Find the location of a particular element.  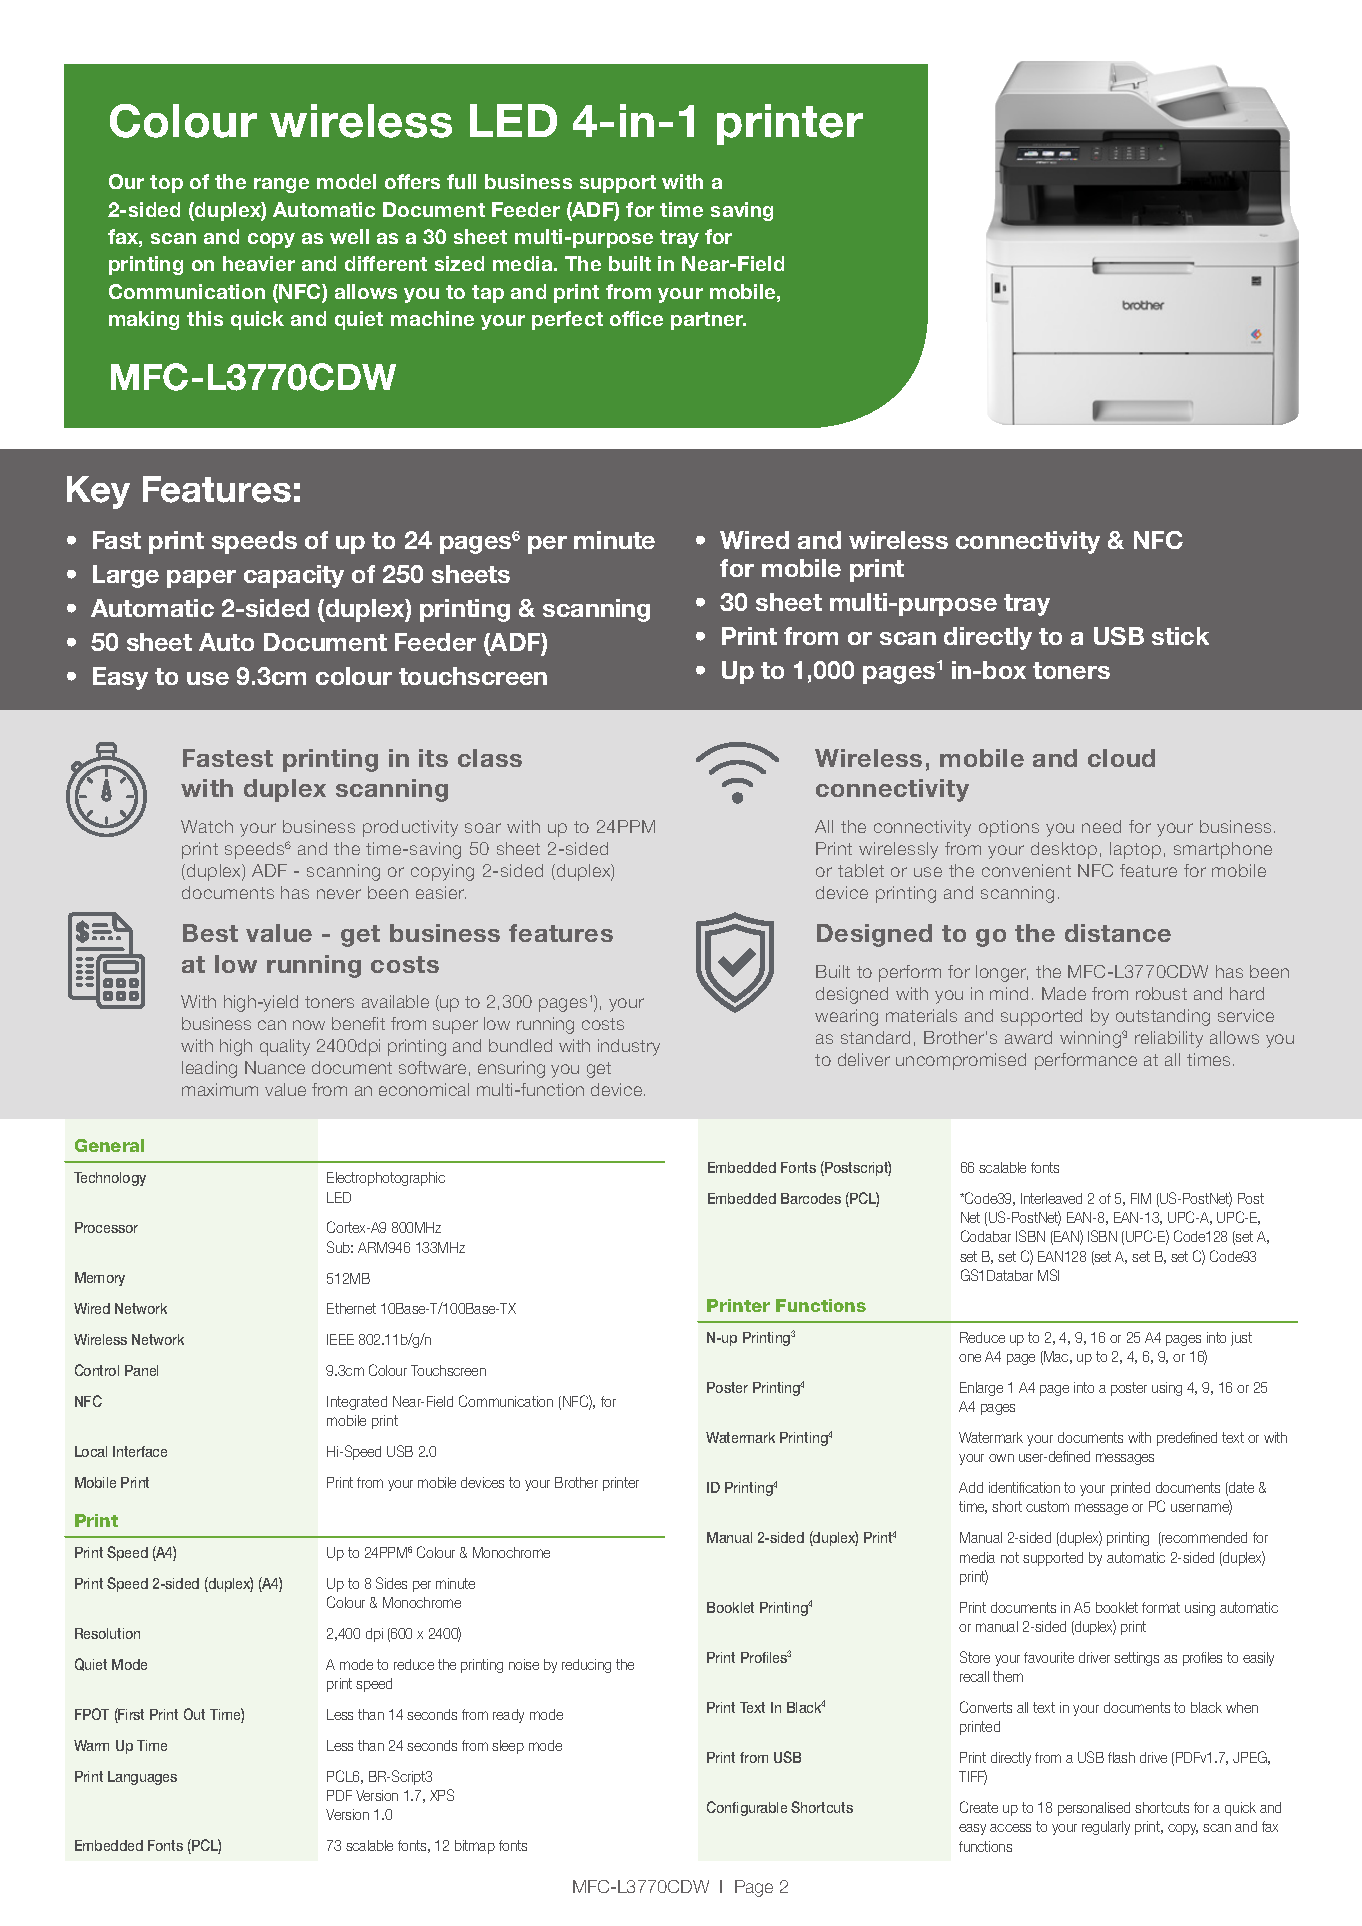

laptop is located at coordinates (1135, 850).
